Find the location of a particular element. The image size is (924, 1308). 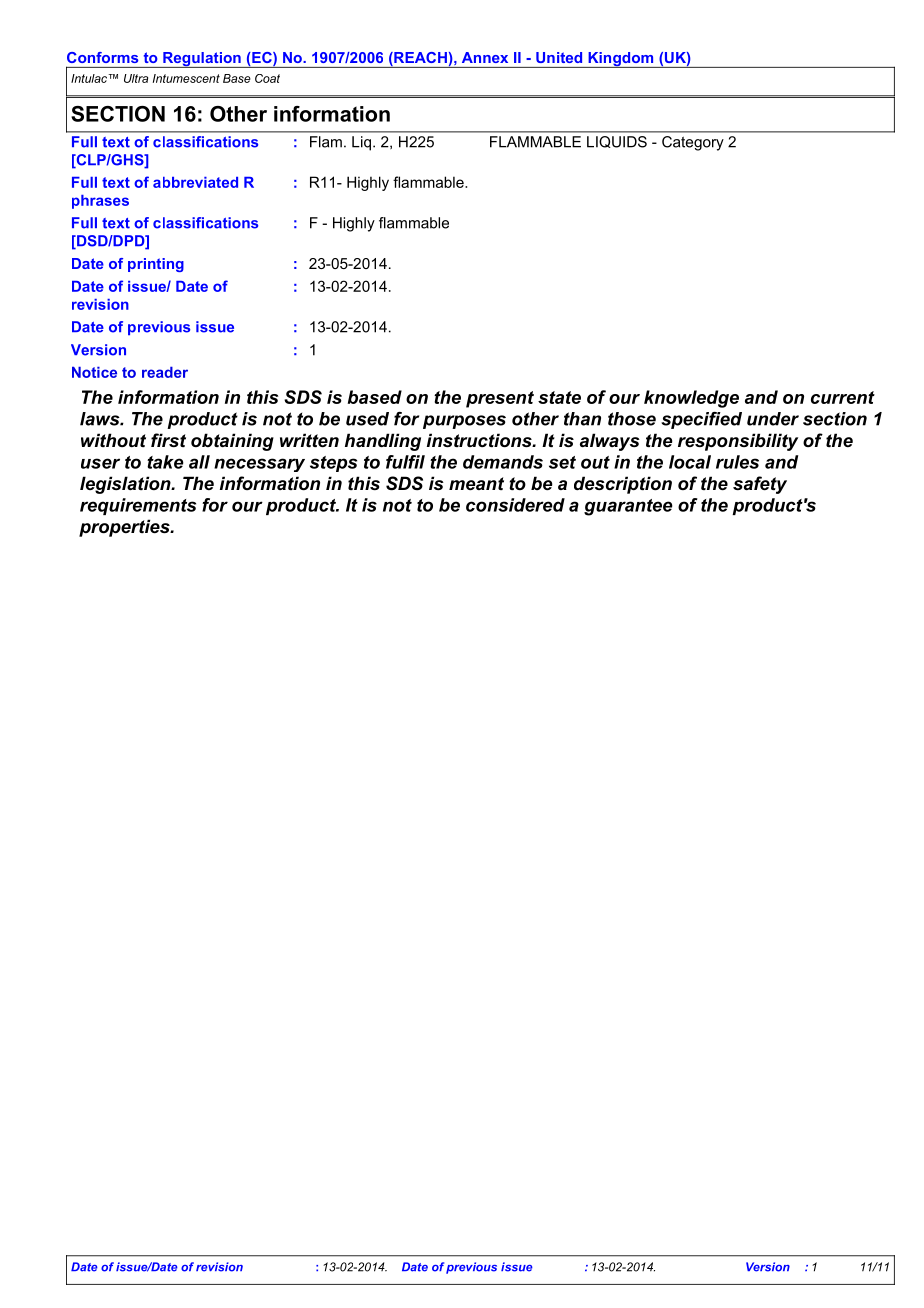

knowledge is located at coordinates (691, 399).
